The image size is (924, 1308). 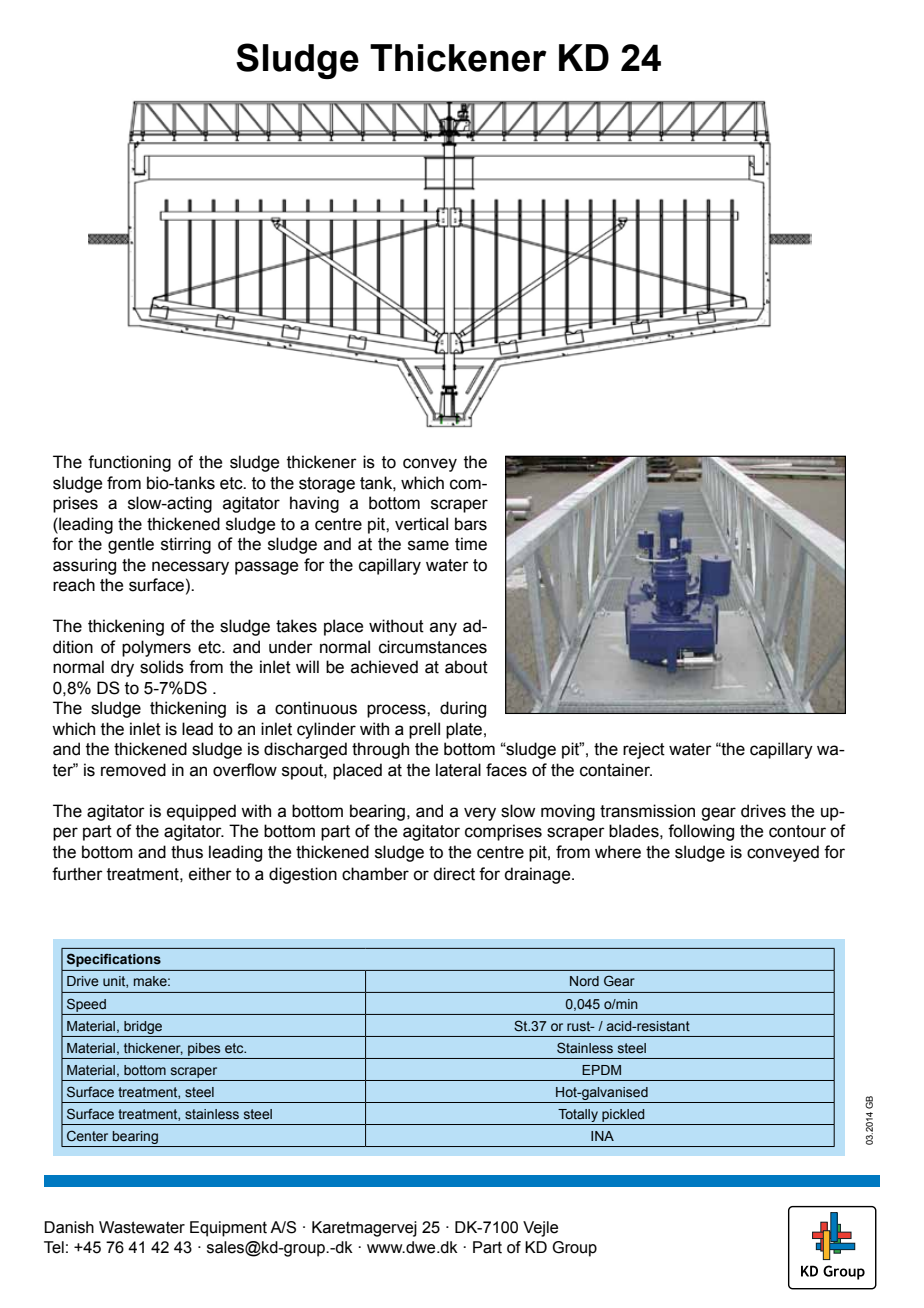 What do you see at coordinates (187, 852) in the screenshot?
I see `thus` at bounding box center [187, 852].
